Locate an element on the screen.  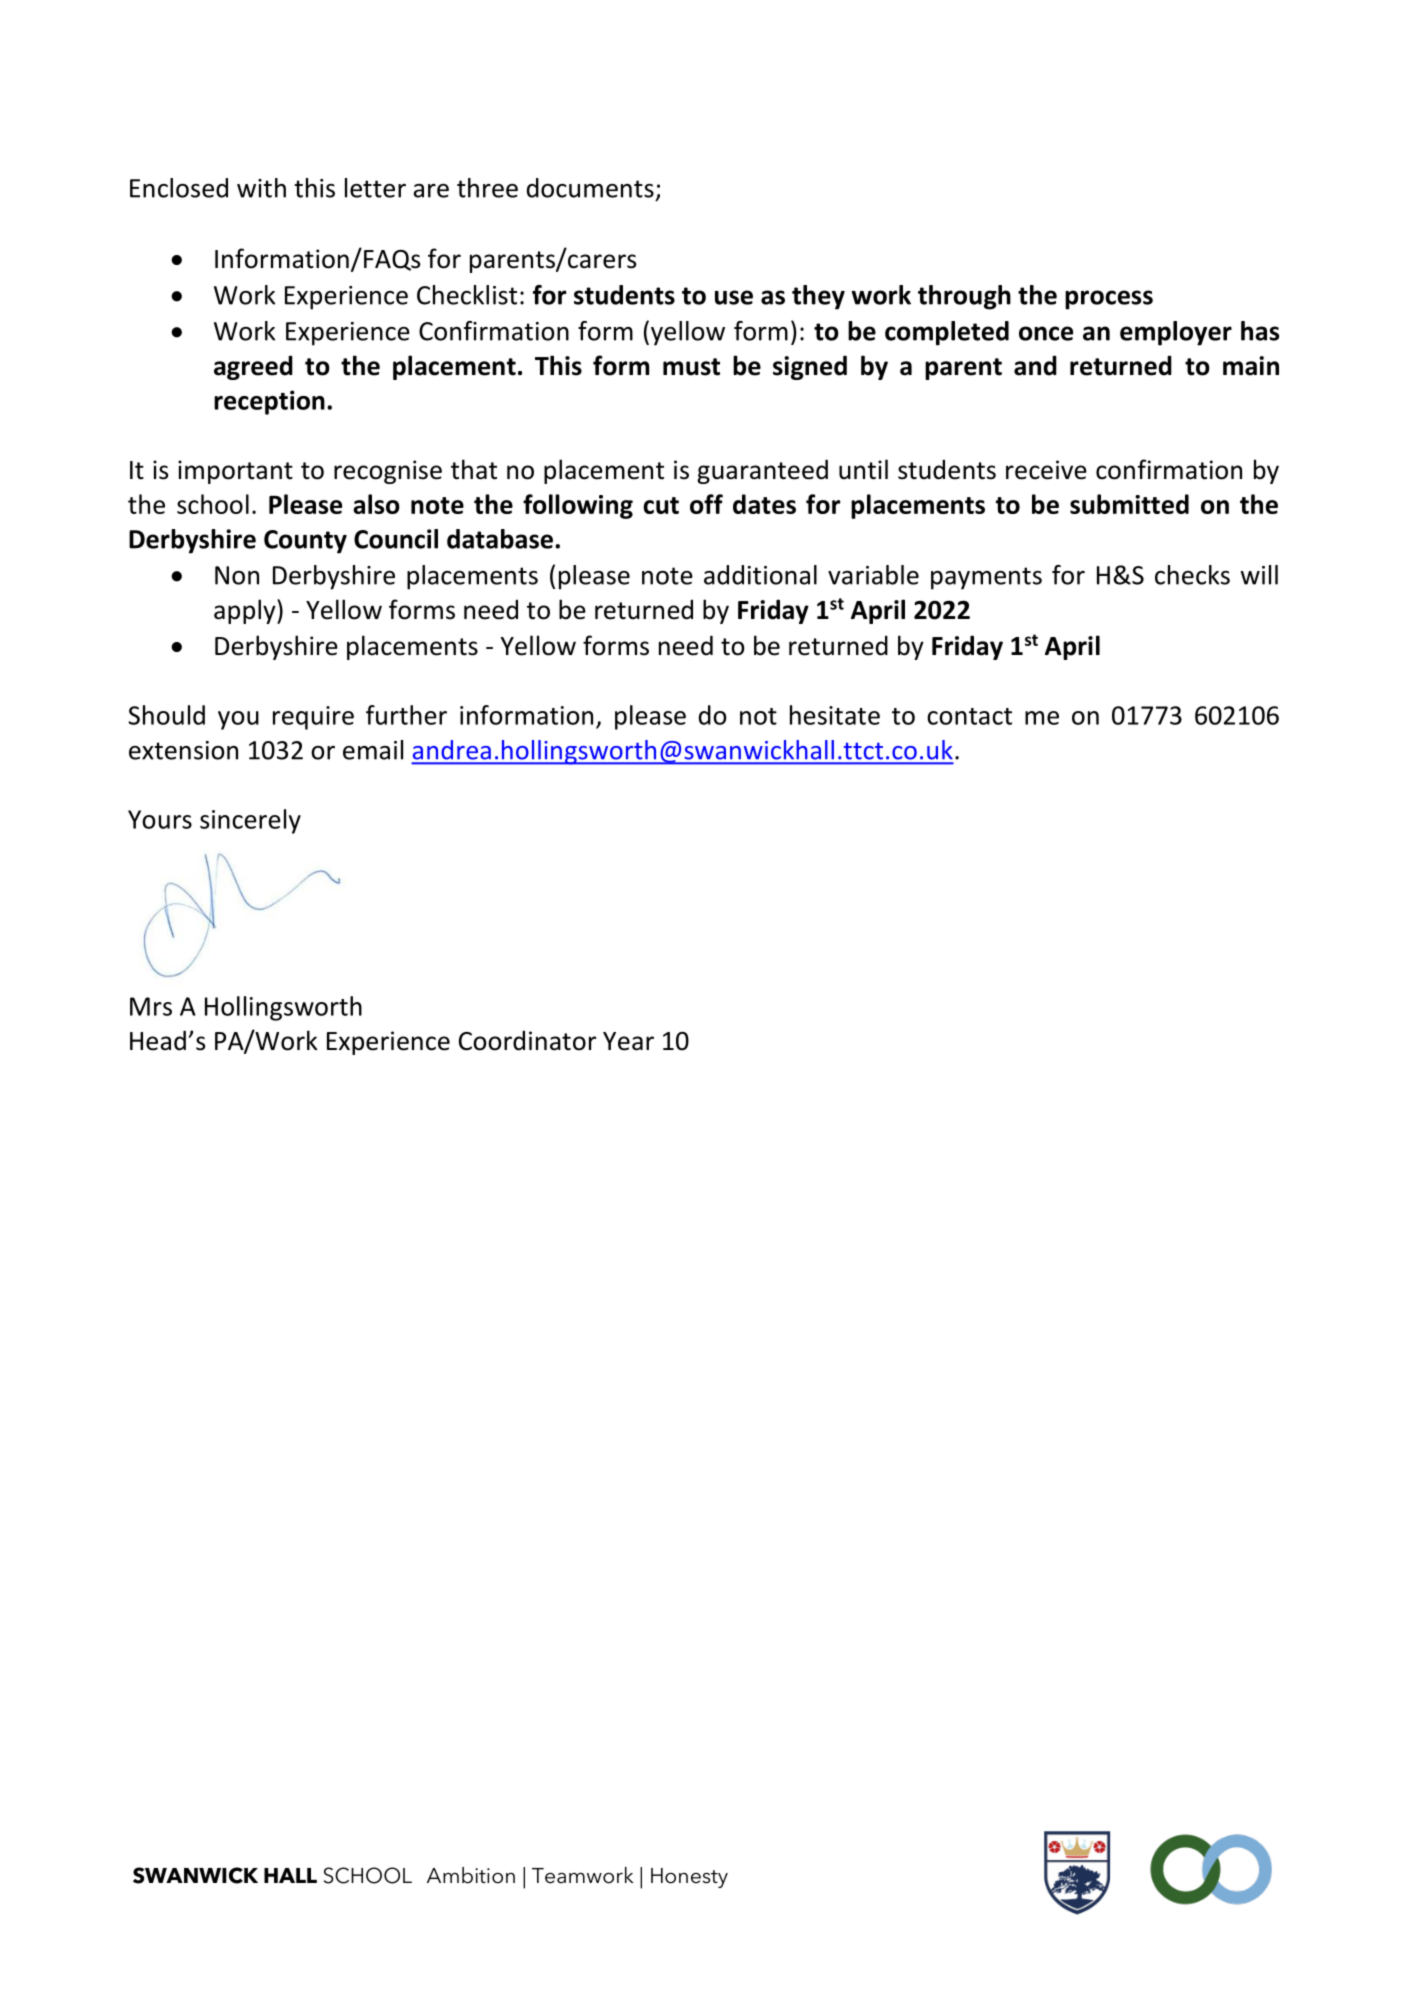
process is located at coordinates (1109, 300).
